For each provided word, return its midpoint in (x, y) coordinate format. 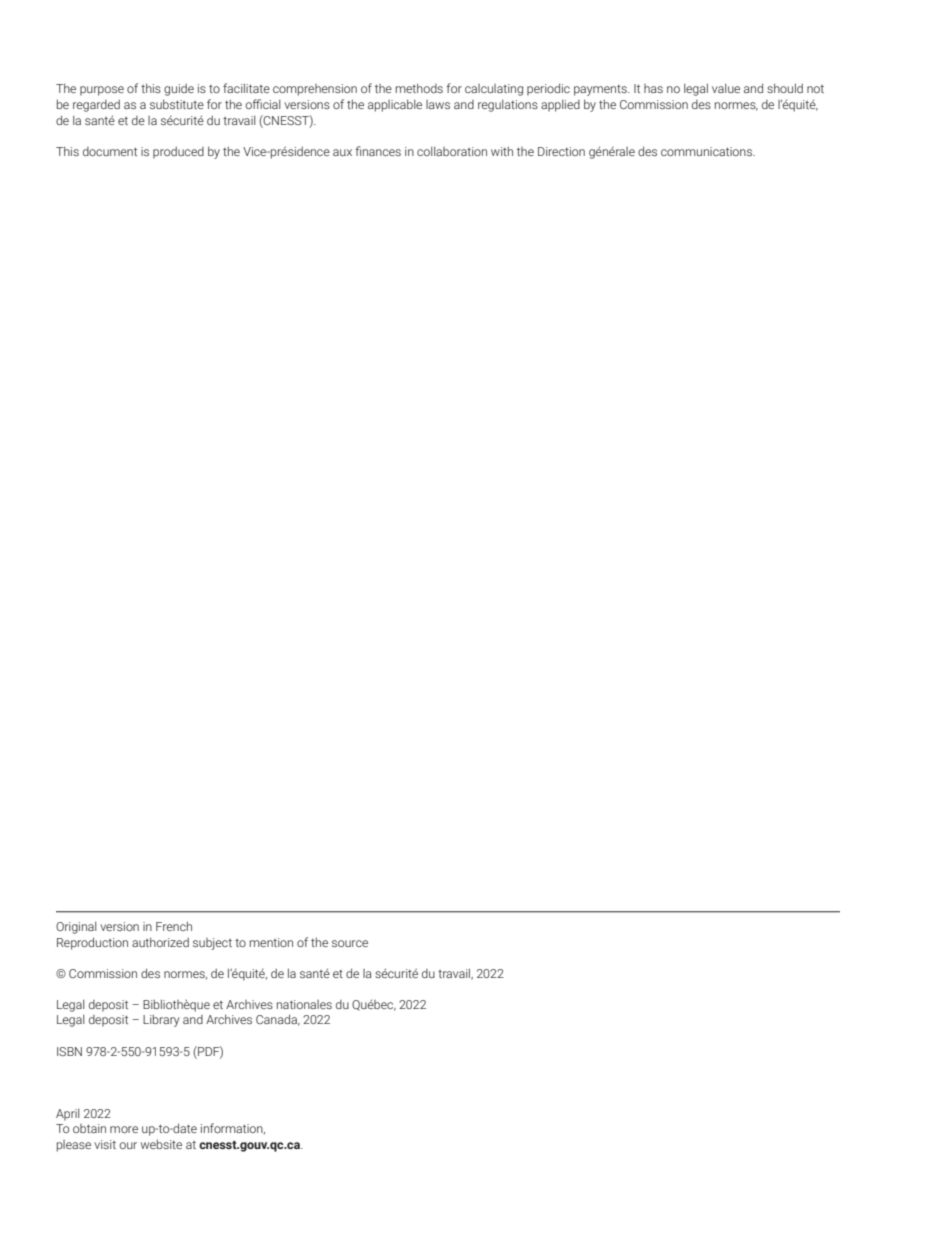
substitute (177, 104)
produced (178, 153)
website (161, 1144)
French (174, 926)
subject (212, 944)
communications (708, 151)
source (350, 943)
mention (271, 942)
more (124, 1129)
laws (438, 104)
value (726, 88)
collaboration (452, 151)
